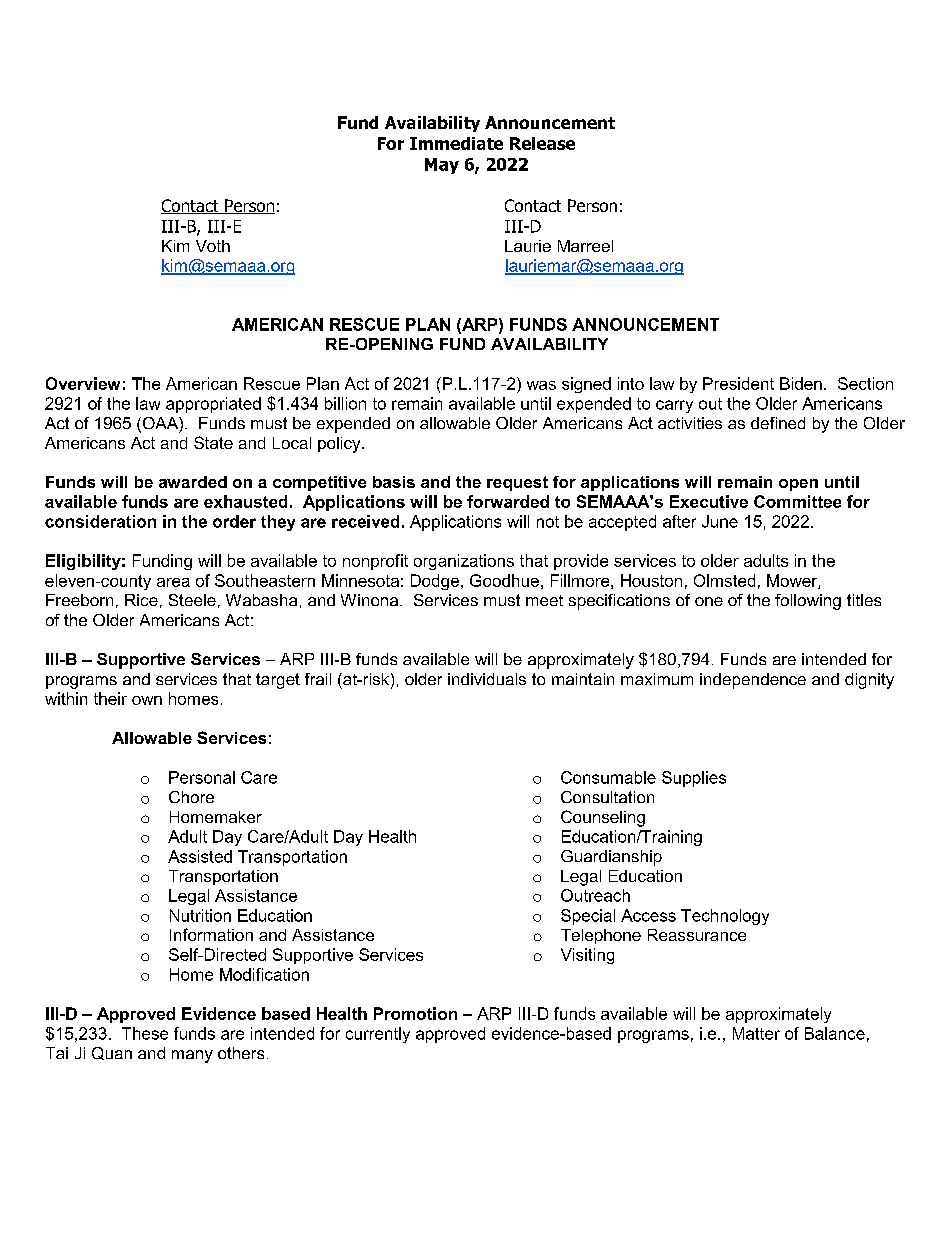  What do you see at coordinates (808, 602) in the image?
I see `following` at bounding box center [808, 602].
